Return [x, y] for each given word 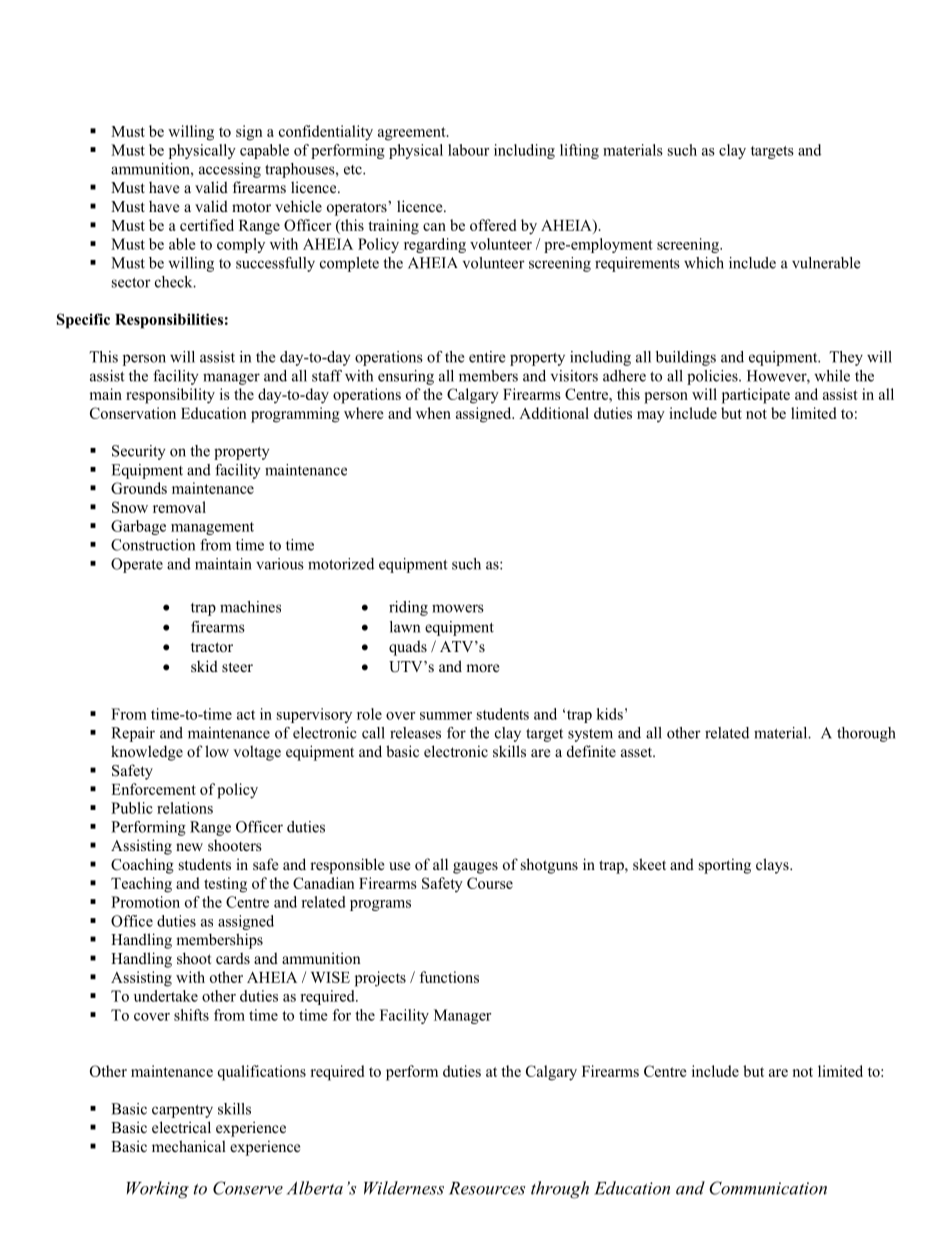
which [704, 263]
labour [468, 150]
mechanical [189, 1146]
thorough [866, 734]
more [482, 668]
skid [204, 666]
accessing [230, 170]
